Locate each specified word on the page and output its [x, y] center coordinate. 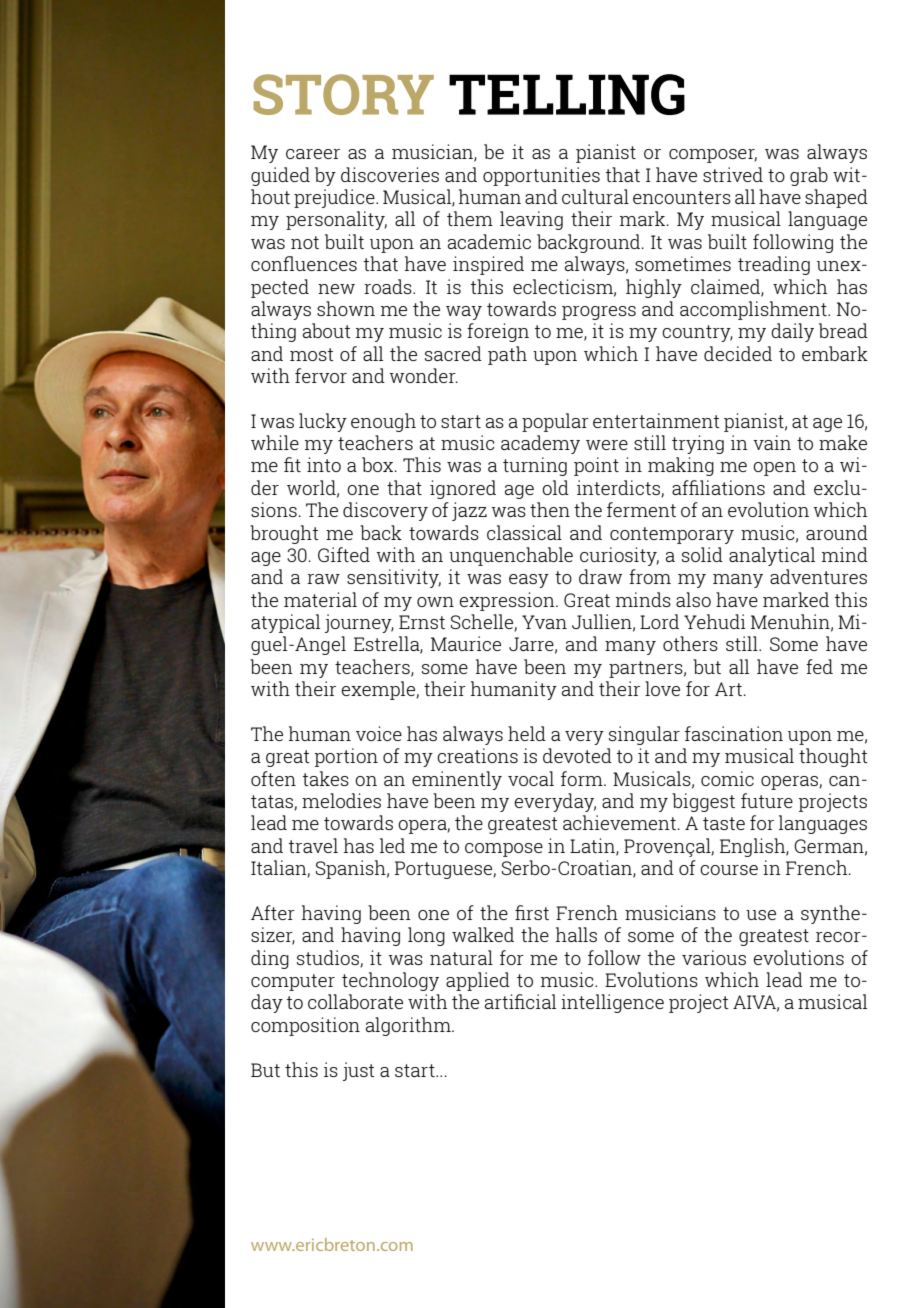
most [312, 354]
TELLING [567, 94]
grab [809, 176]
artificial [520, 1001]
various [714, 957]
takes [326, 778]
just [359, 1071]
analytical [772, 556]
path [507, 355]
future [767, 800]
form [583, 778]
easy [529, 581]
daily [792, 332]
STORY [343, 94]
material [320, 599]
